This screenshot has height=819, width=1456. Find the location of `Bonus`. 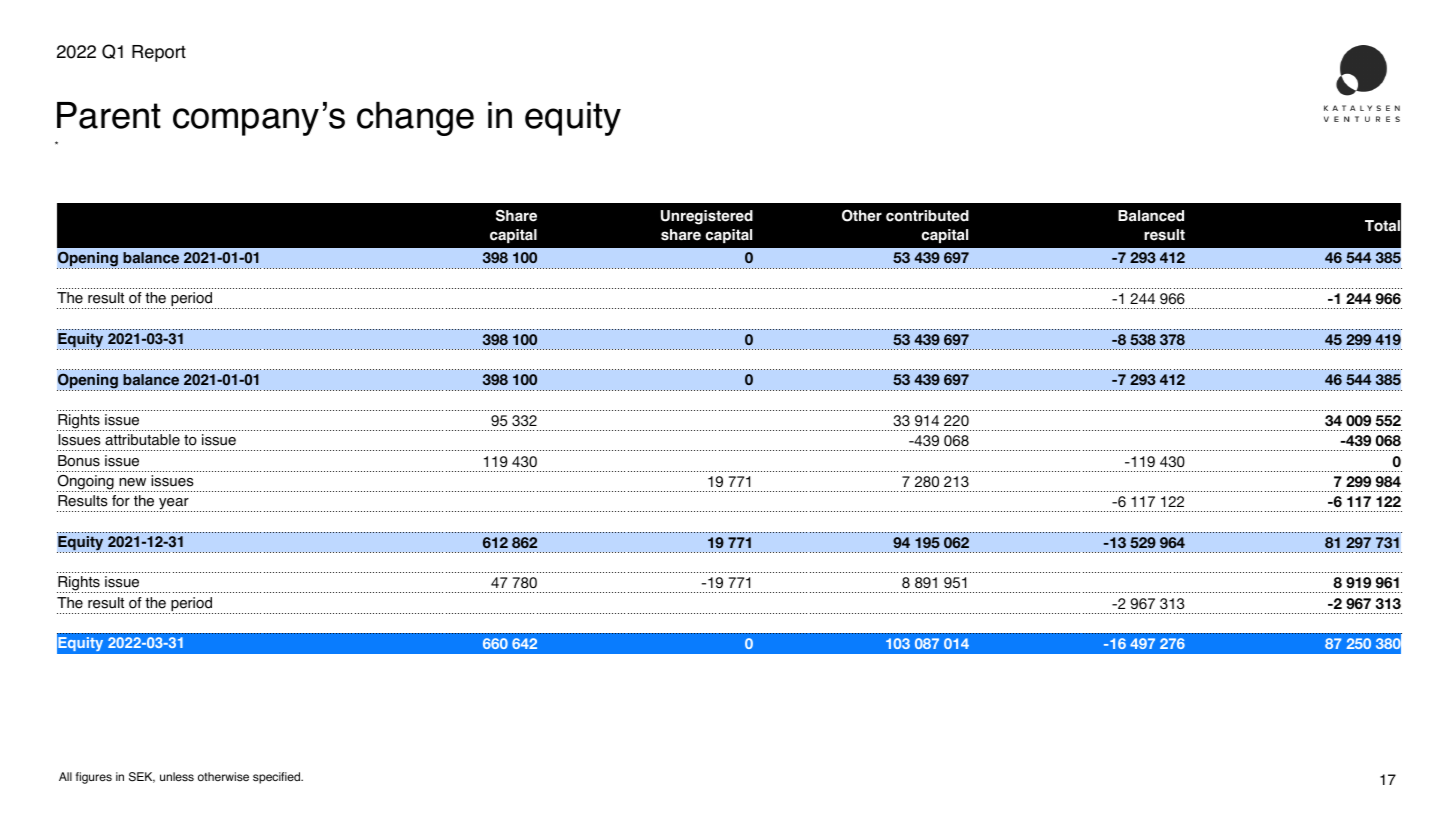

Bonus is located at coordinates (79, 461).
